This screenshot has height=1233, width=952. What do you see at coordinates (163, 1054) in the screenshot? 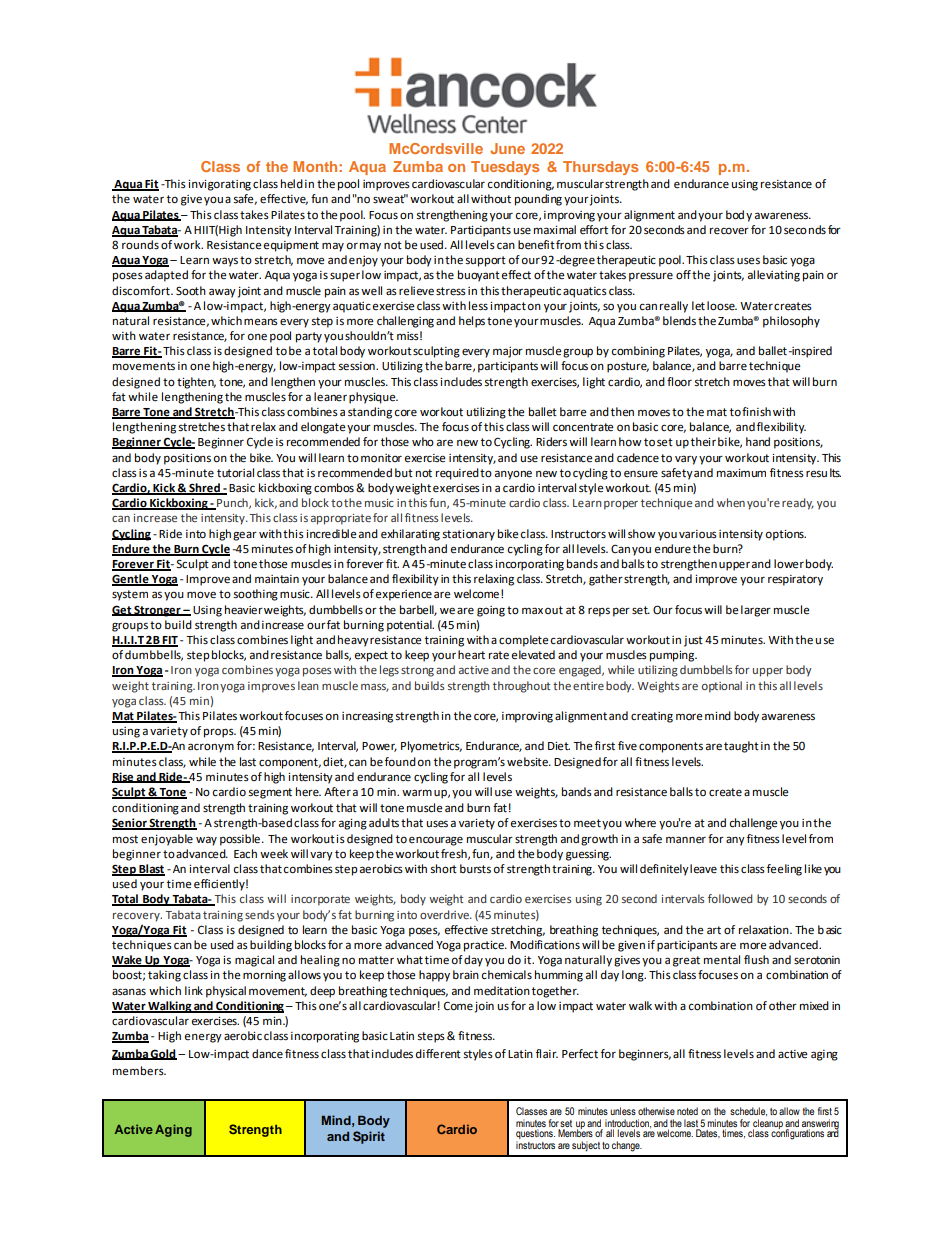
I see `Gold` at bounding box center [163, 1054].
